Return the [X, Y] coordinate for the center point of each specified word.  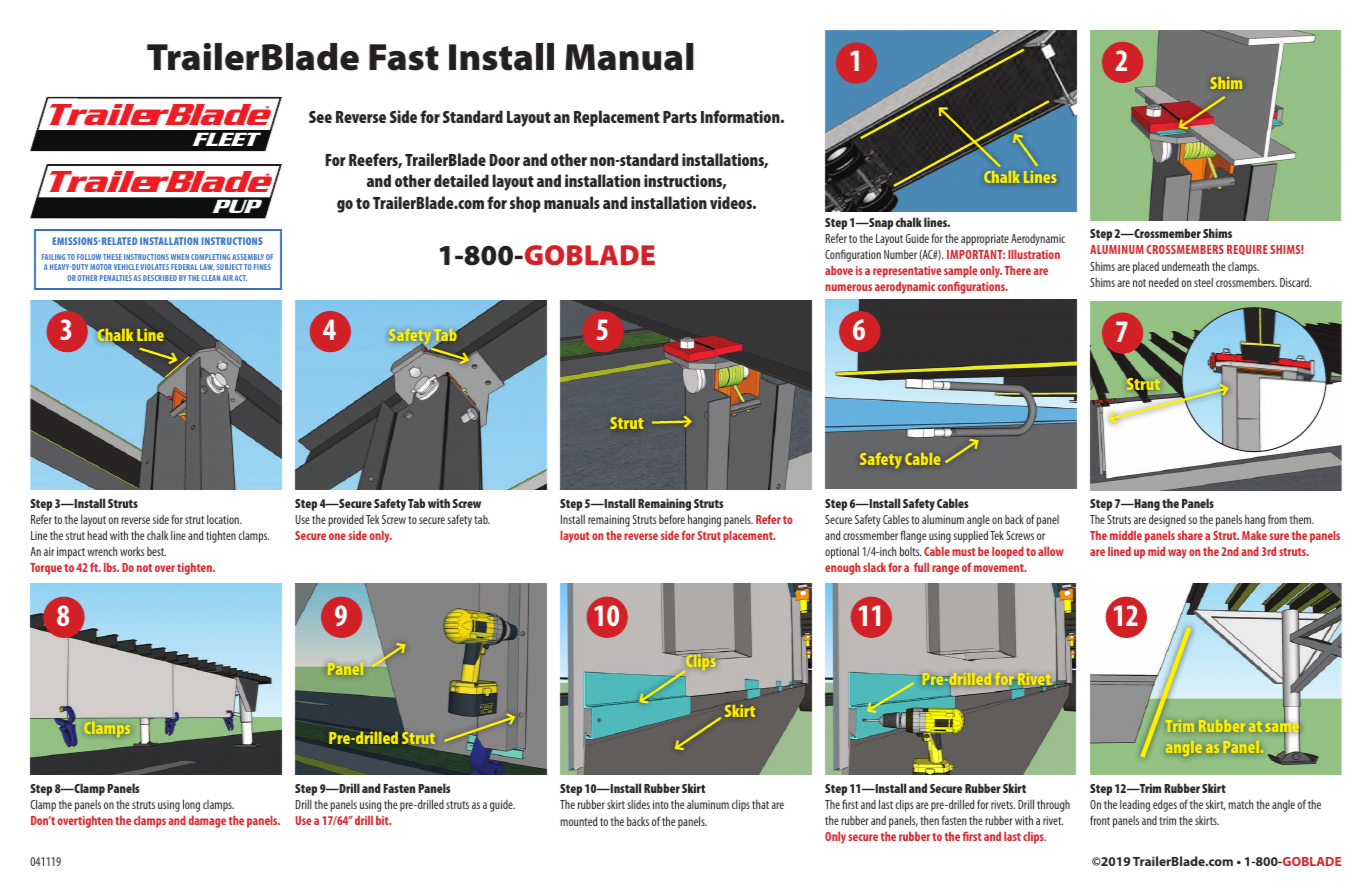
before [672, 519]
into [660, 804]
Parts [680, 117]
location [224, 519]
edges [1165, 805]
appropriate [985, 240]
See [320, 117]
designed [1167, 520]
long [191, 805]
